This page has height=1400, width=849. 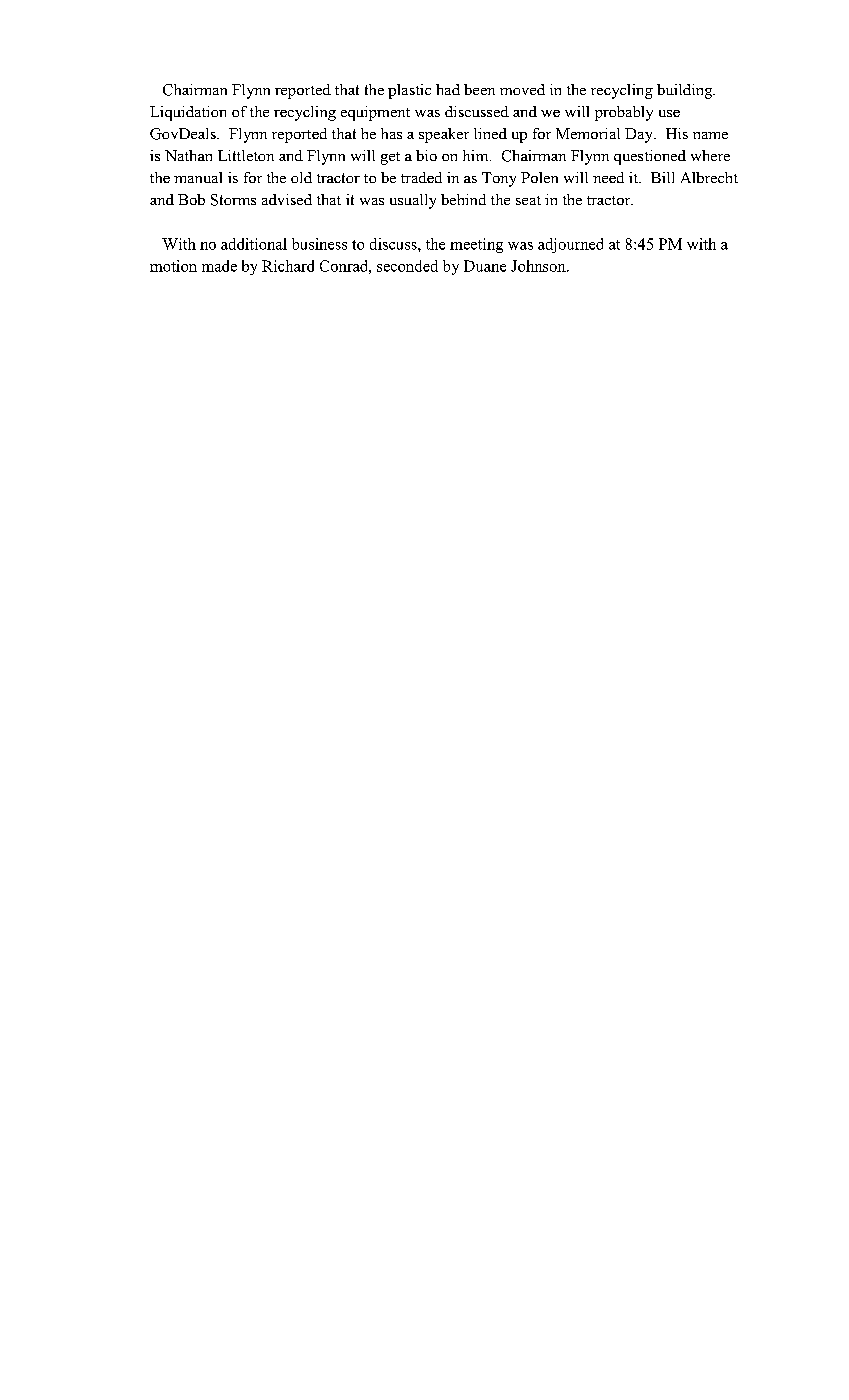 I want to click on behind, so click(x=463, y=199).
